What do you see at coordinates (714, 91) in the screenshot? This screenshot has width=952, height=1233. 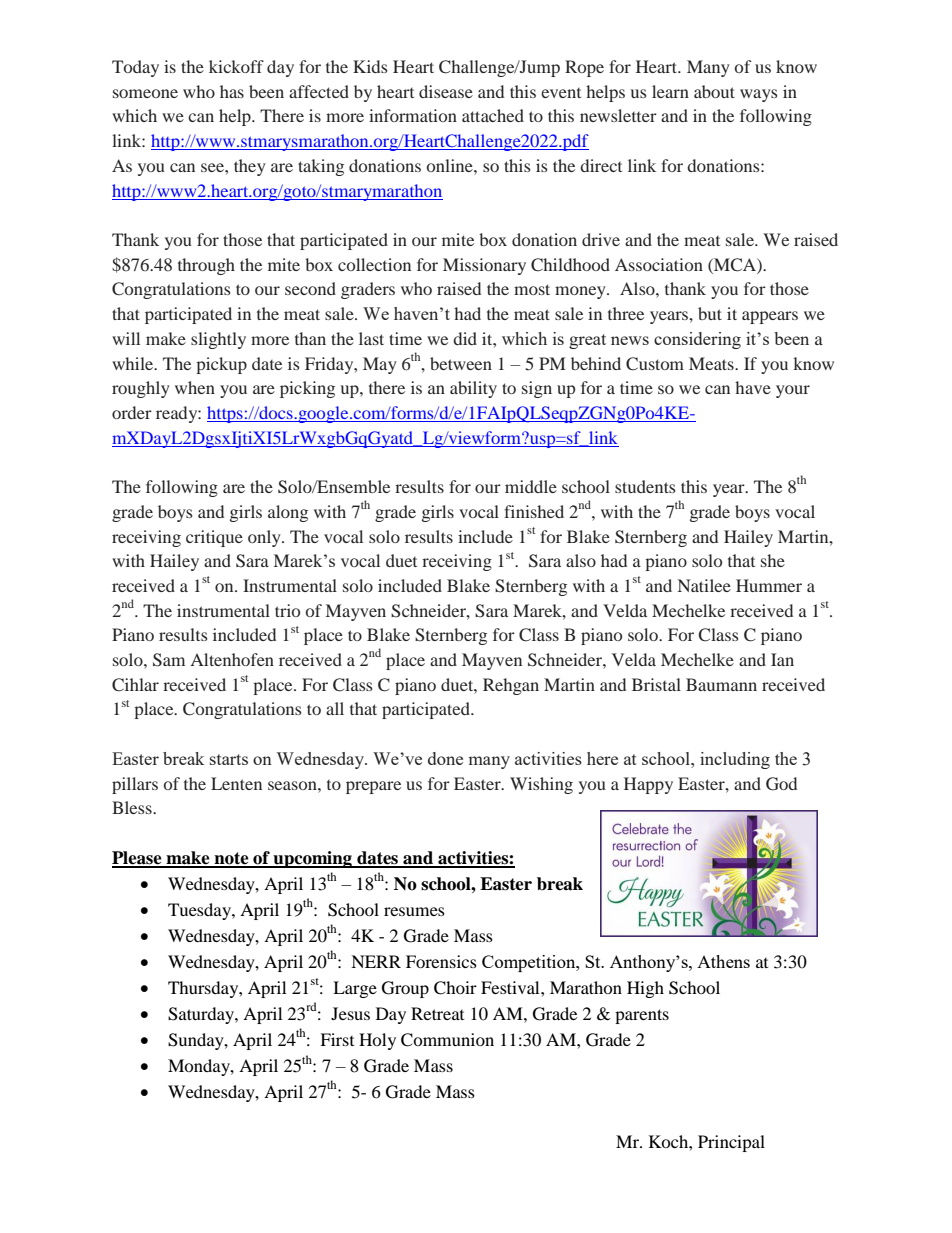 I see `about` at bounding box center [714, 91].
